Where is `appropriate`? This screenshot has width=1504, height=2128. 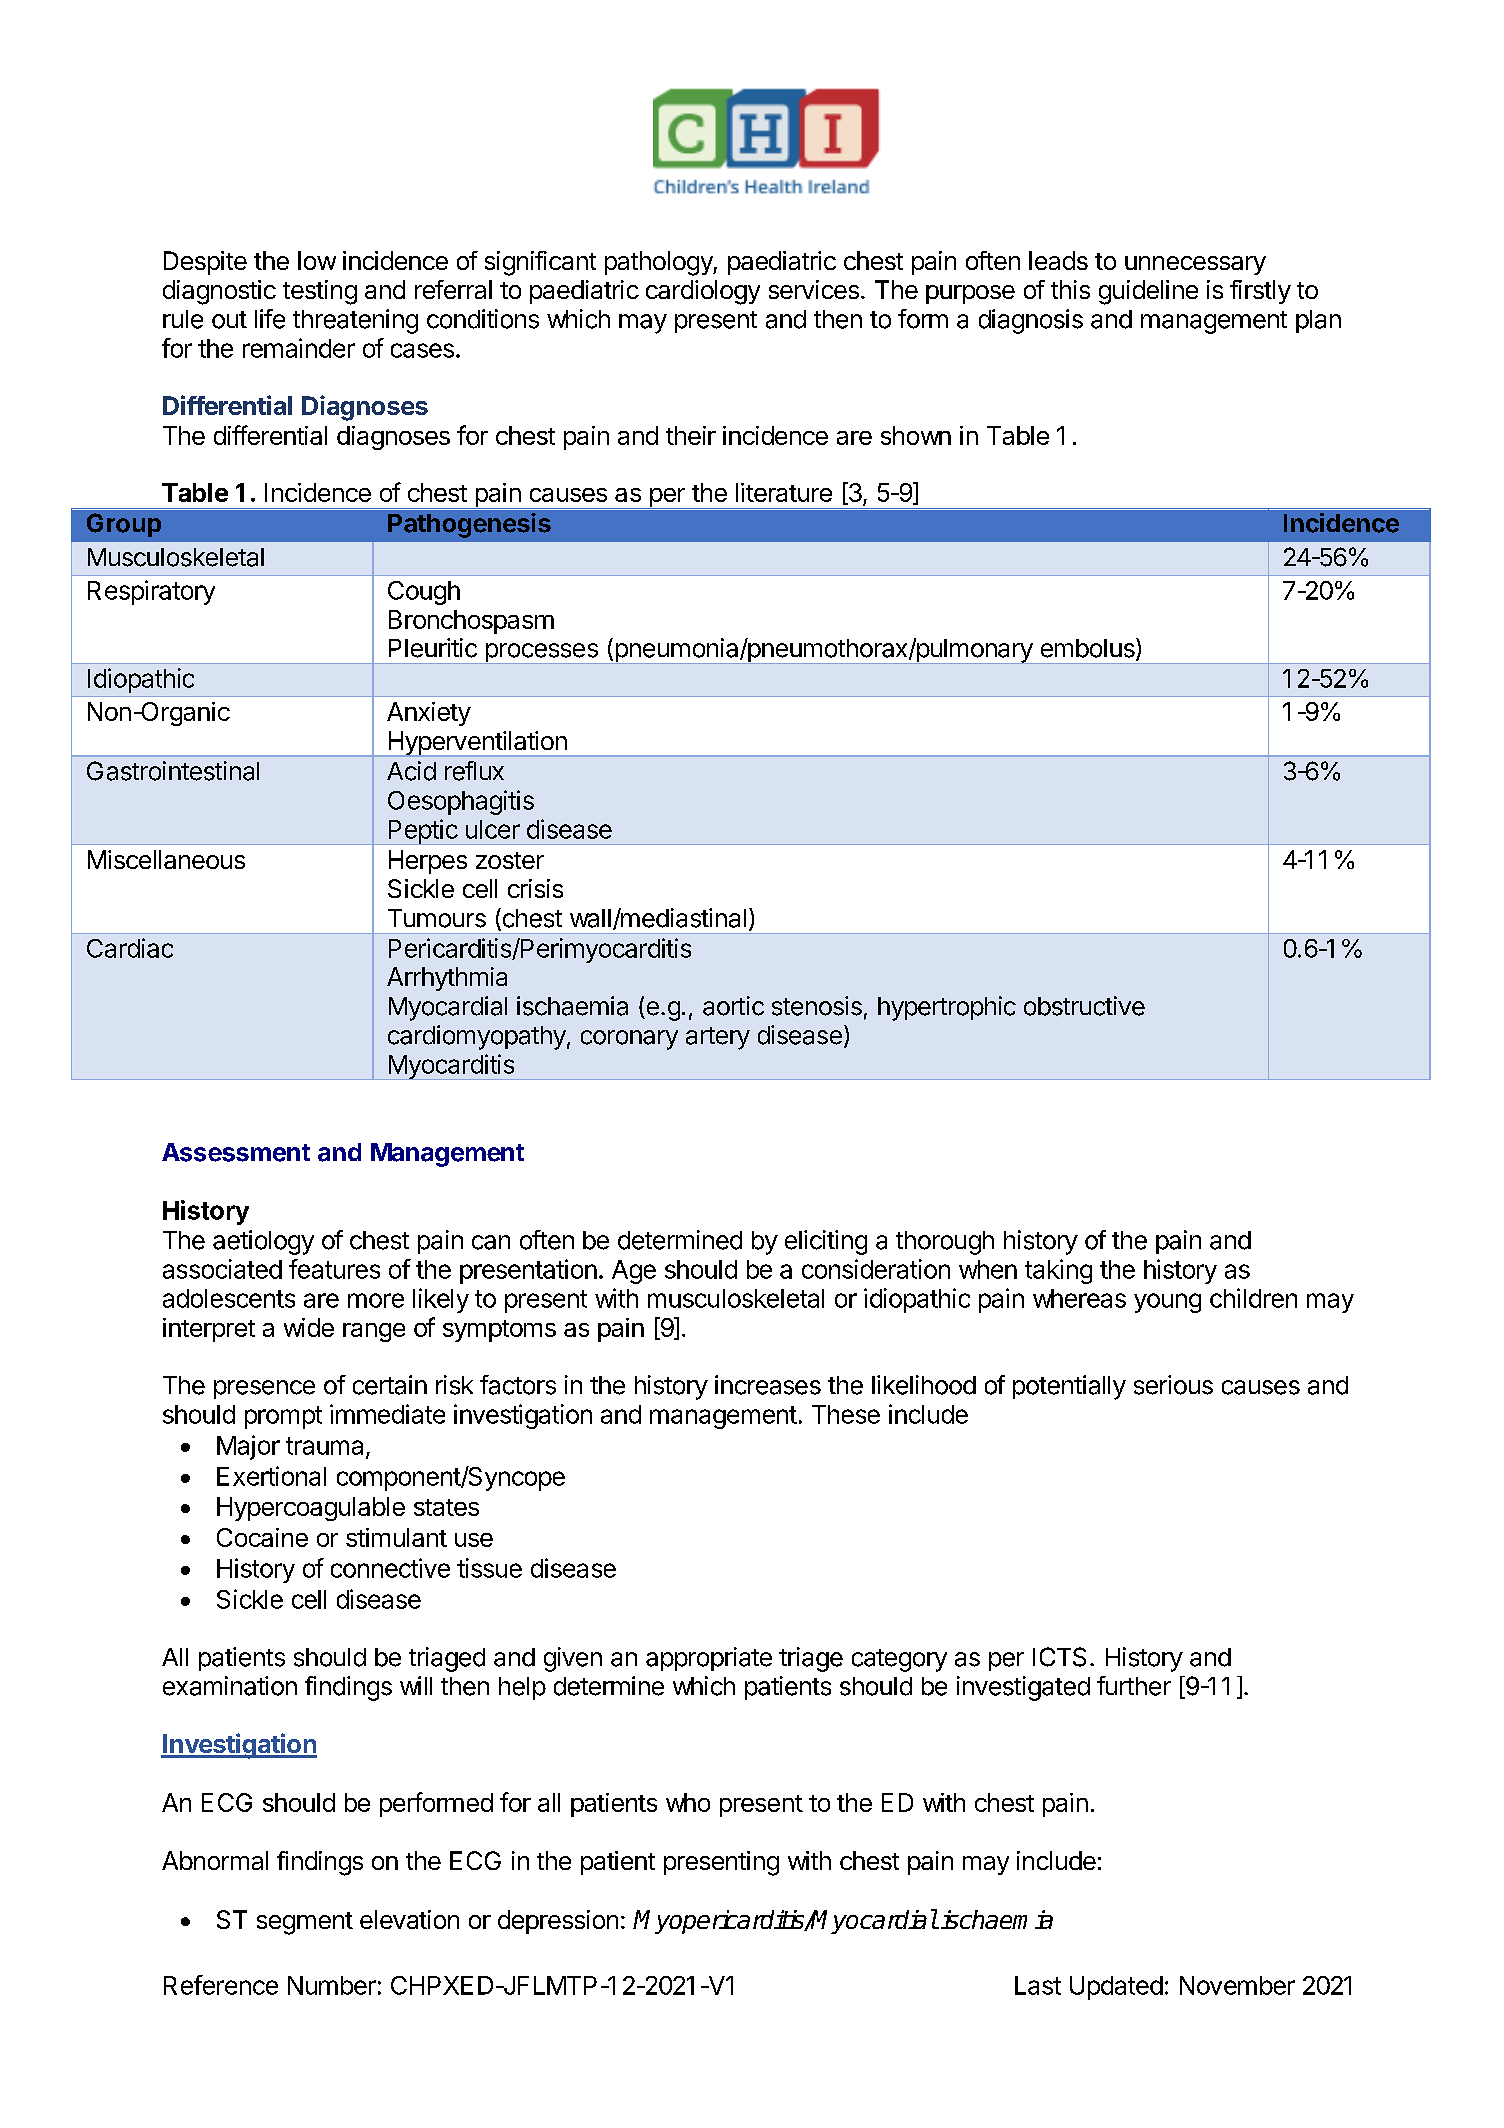
appropriate is located at coordinates (709, 1659).
